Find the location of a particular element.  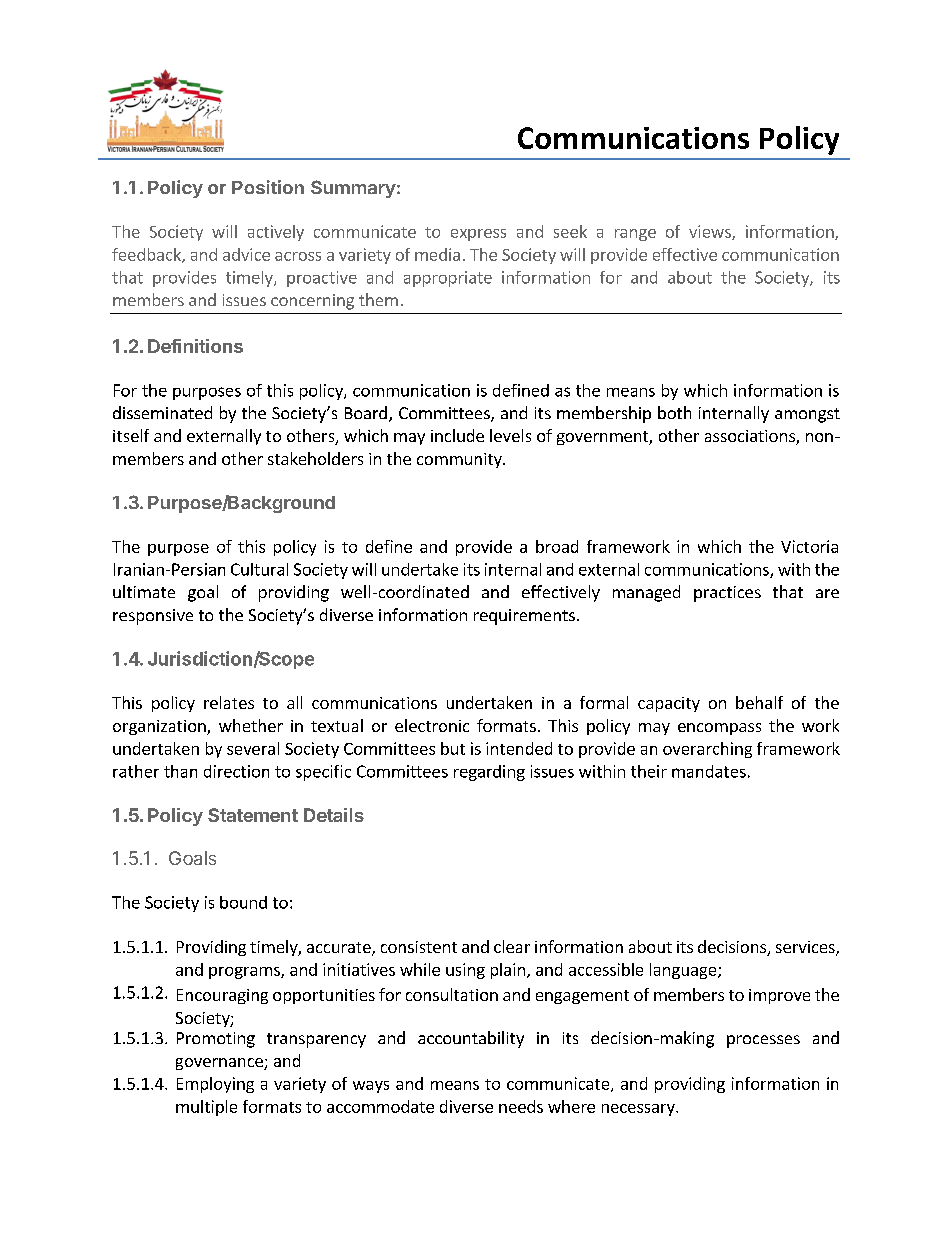

advice is located at coordinates (246, 254).
